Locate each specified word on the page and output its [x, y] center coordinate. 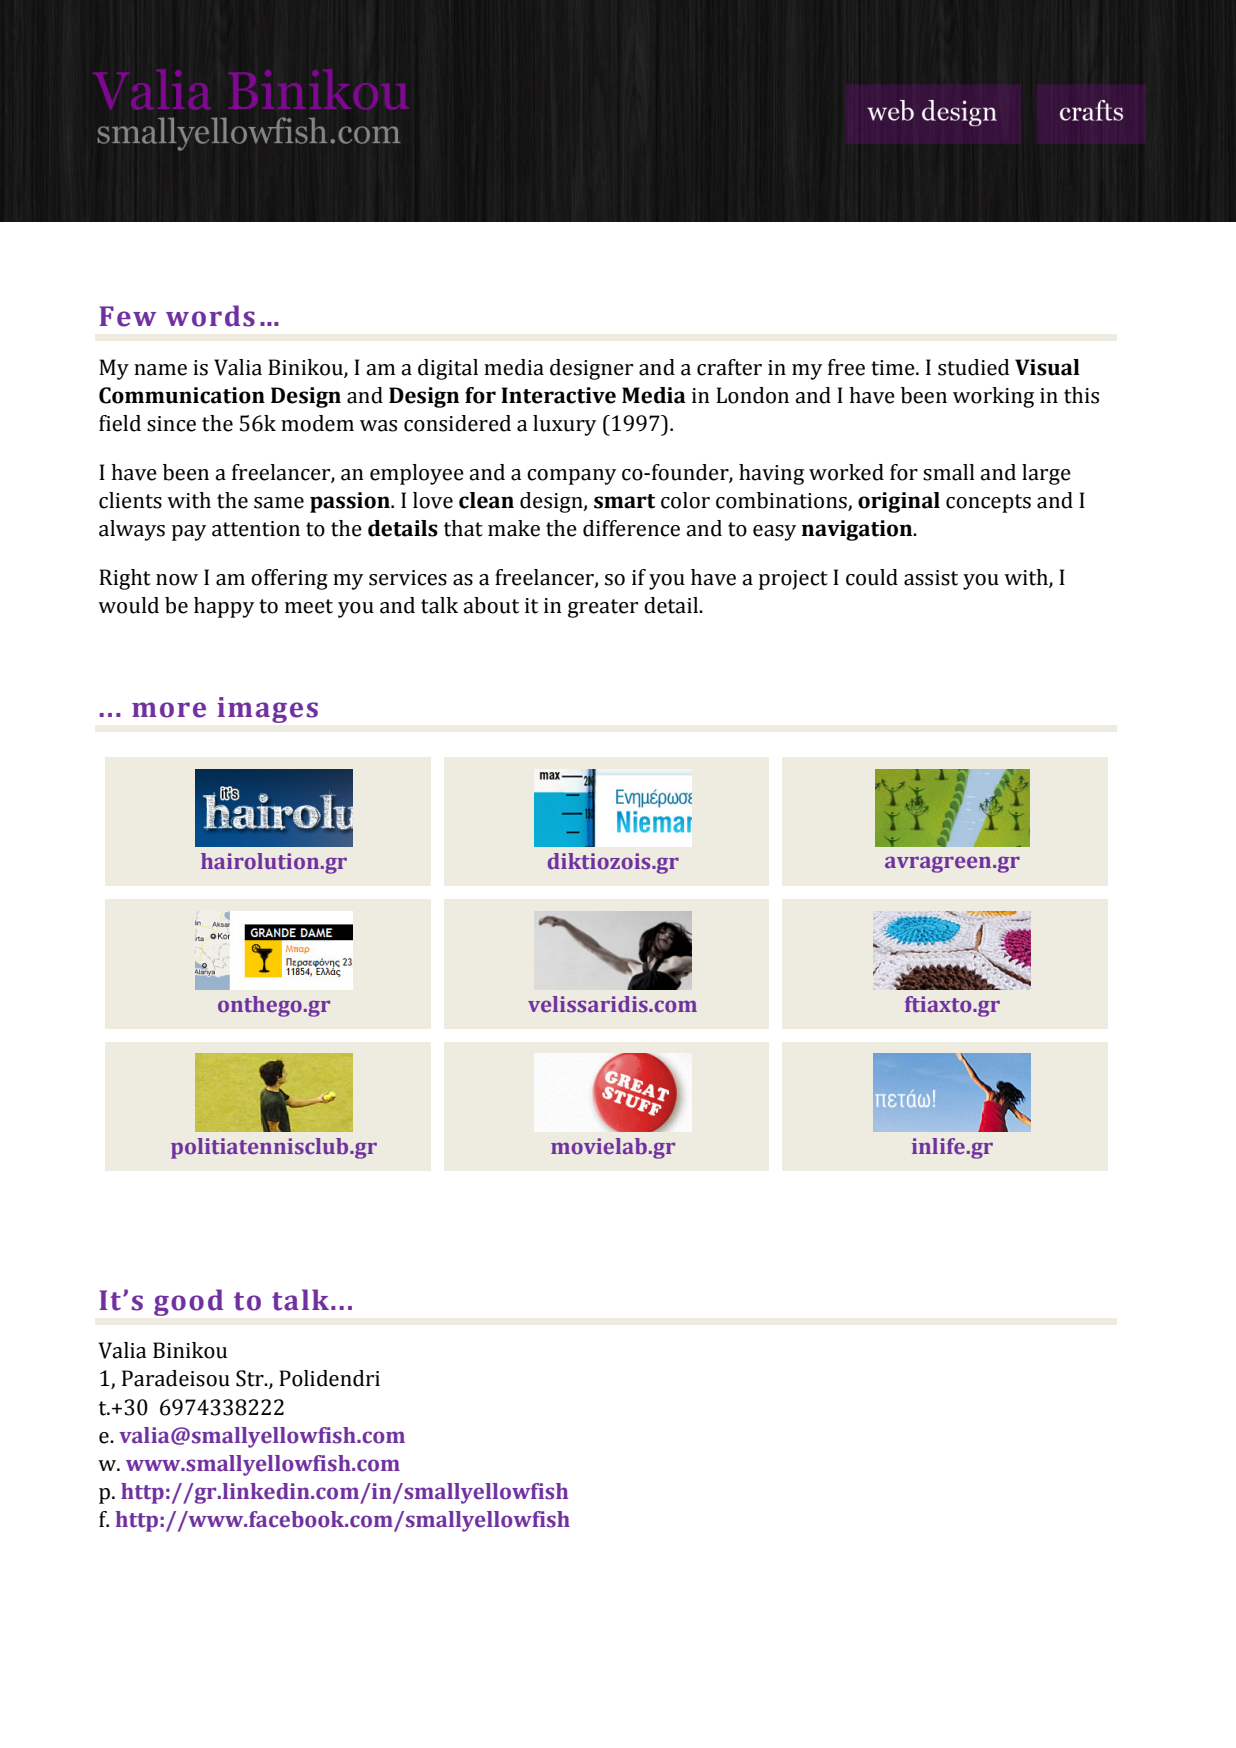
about [491, 605]
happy [224, 607]
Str [251, 1378]
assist [931, 578]
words [210, 316]
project [793, 580]
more [169, 710]
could [872, 577]
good [188, 1302]
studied [974, 367]
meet [309, 606]
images [268, 710]
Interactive [558, 395]
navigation [858, 530]
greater [603, 608]
